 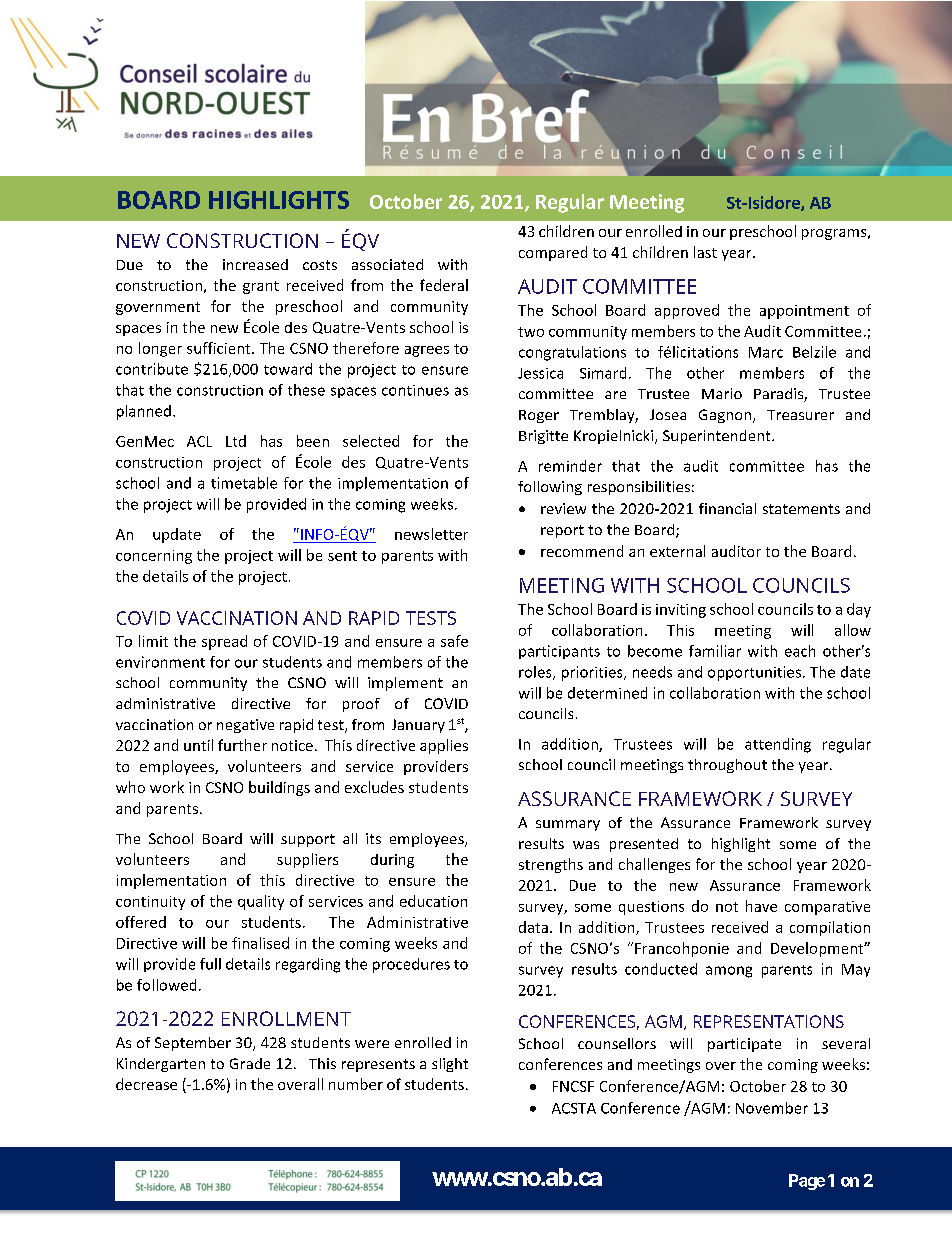 I want to click on Grade, so click(x=250, y=1063).
